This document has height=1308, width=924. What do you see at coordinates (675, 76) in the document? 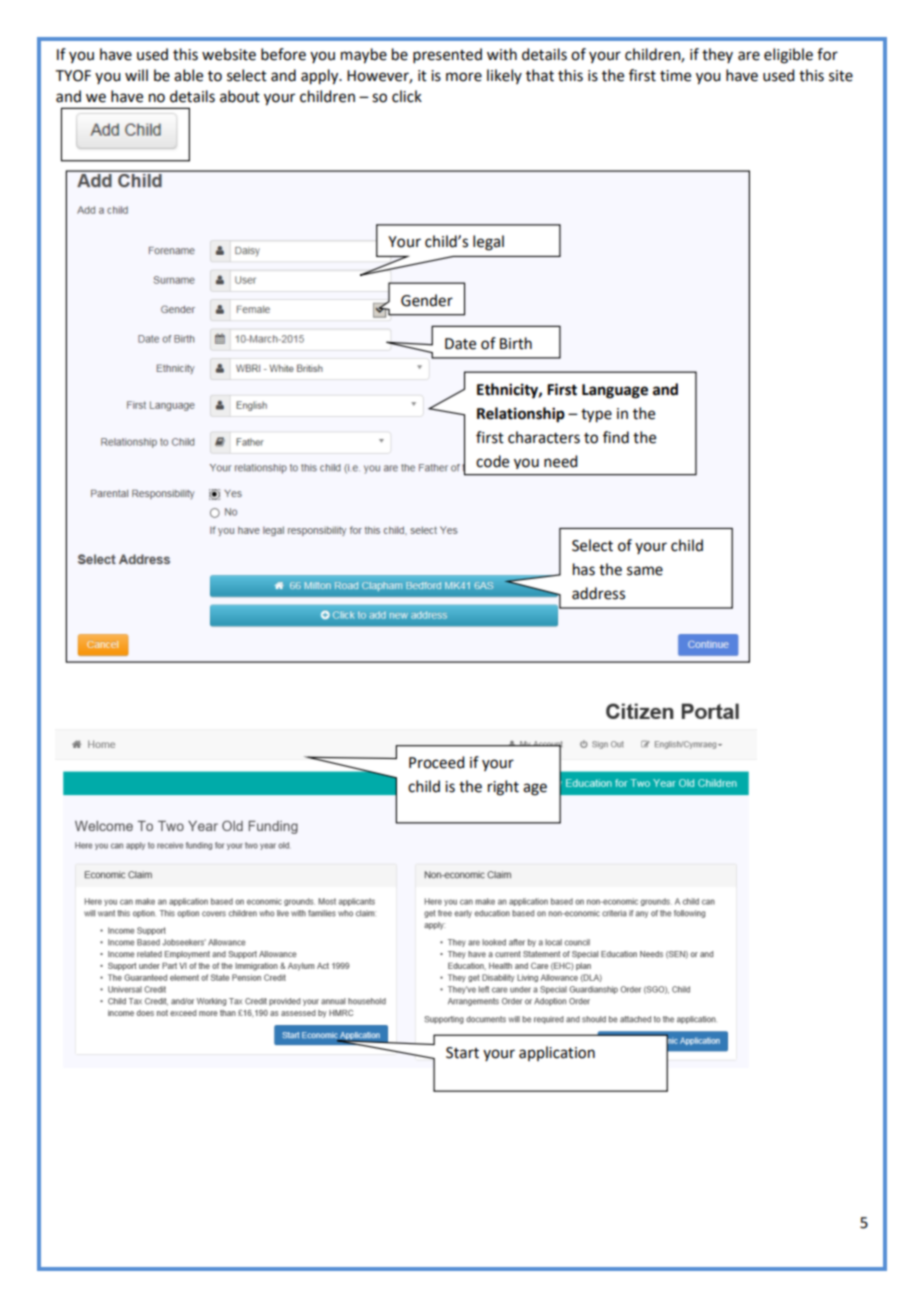
I see `time` at bounding box center [675, 76].
